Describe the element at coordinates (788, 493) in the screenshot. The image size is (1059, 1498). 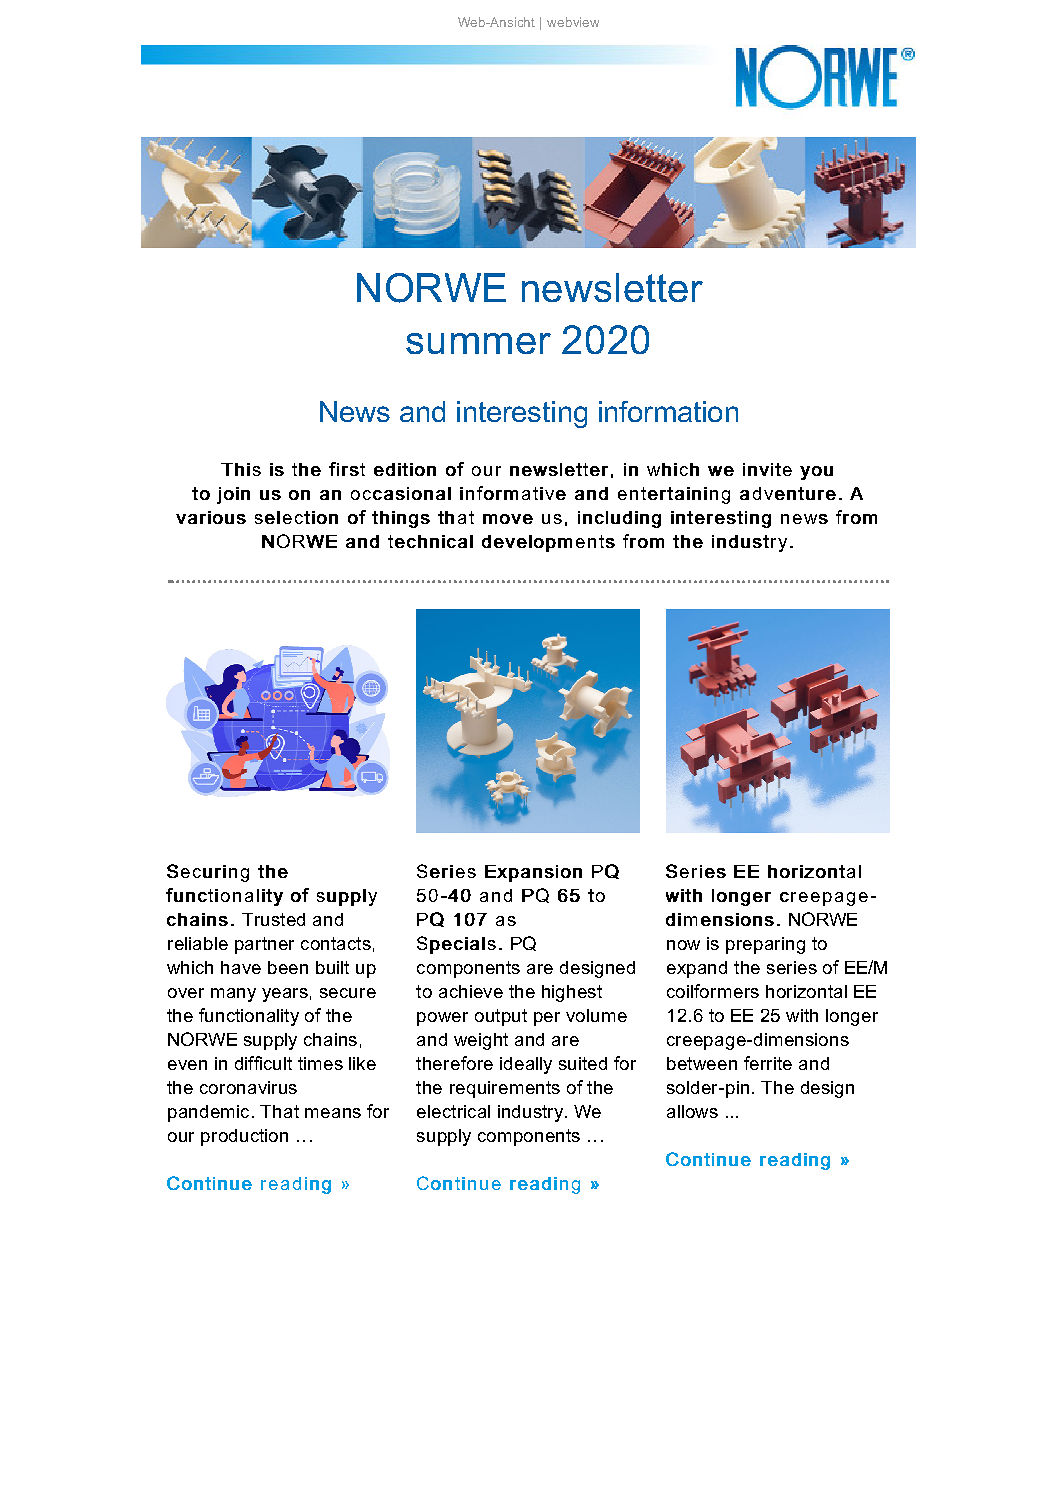
I see `adventure` at that location.
